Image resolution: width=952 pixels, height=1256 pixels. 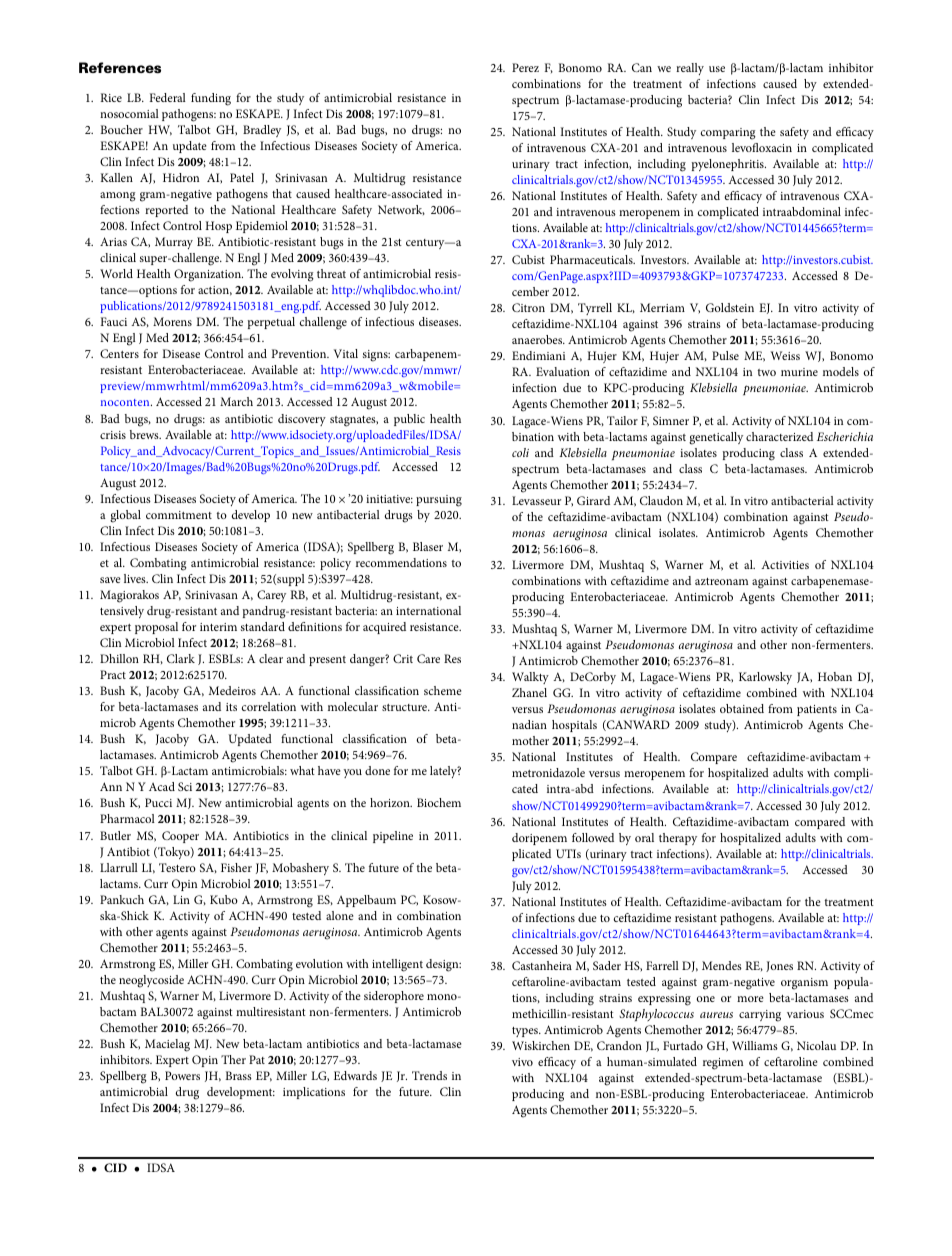 I want to click on funding, so click(x=211, y=99).
